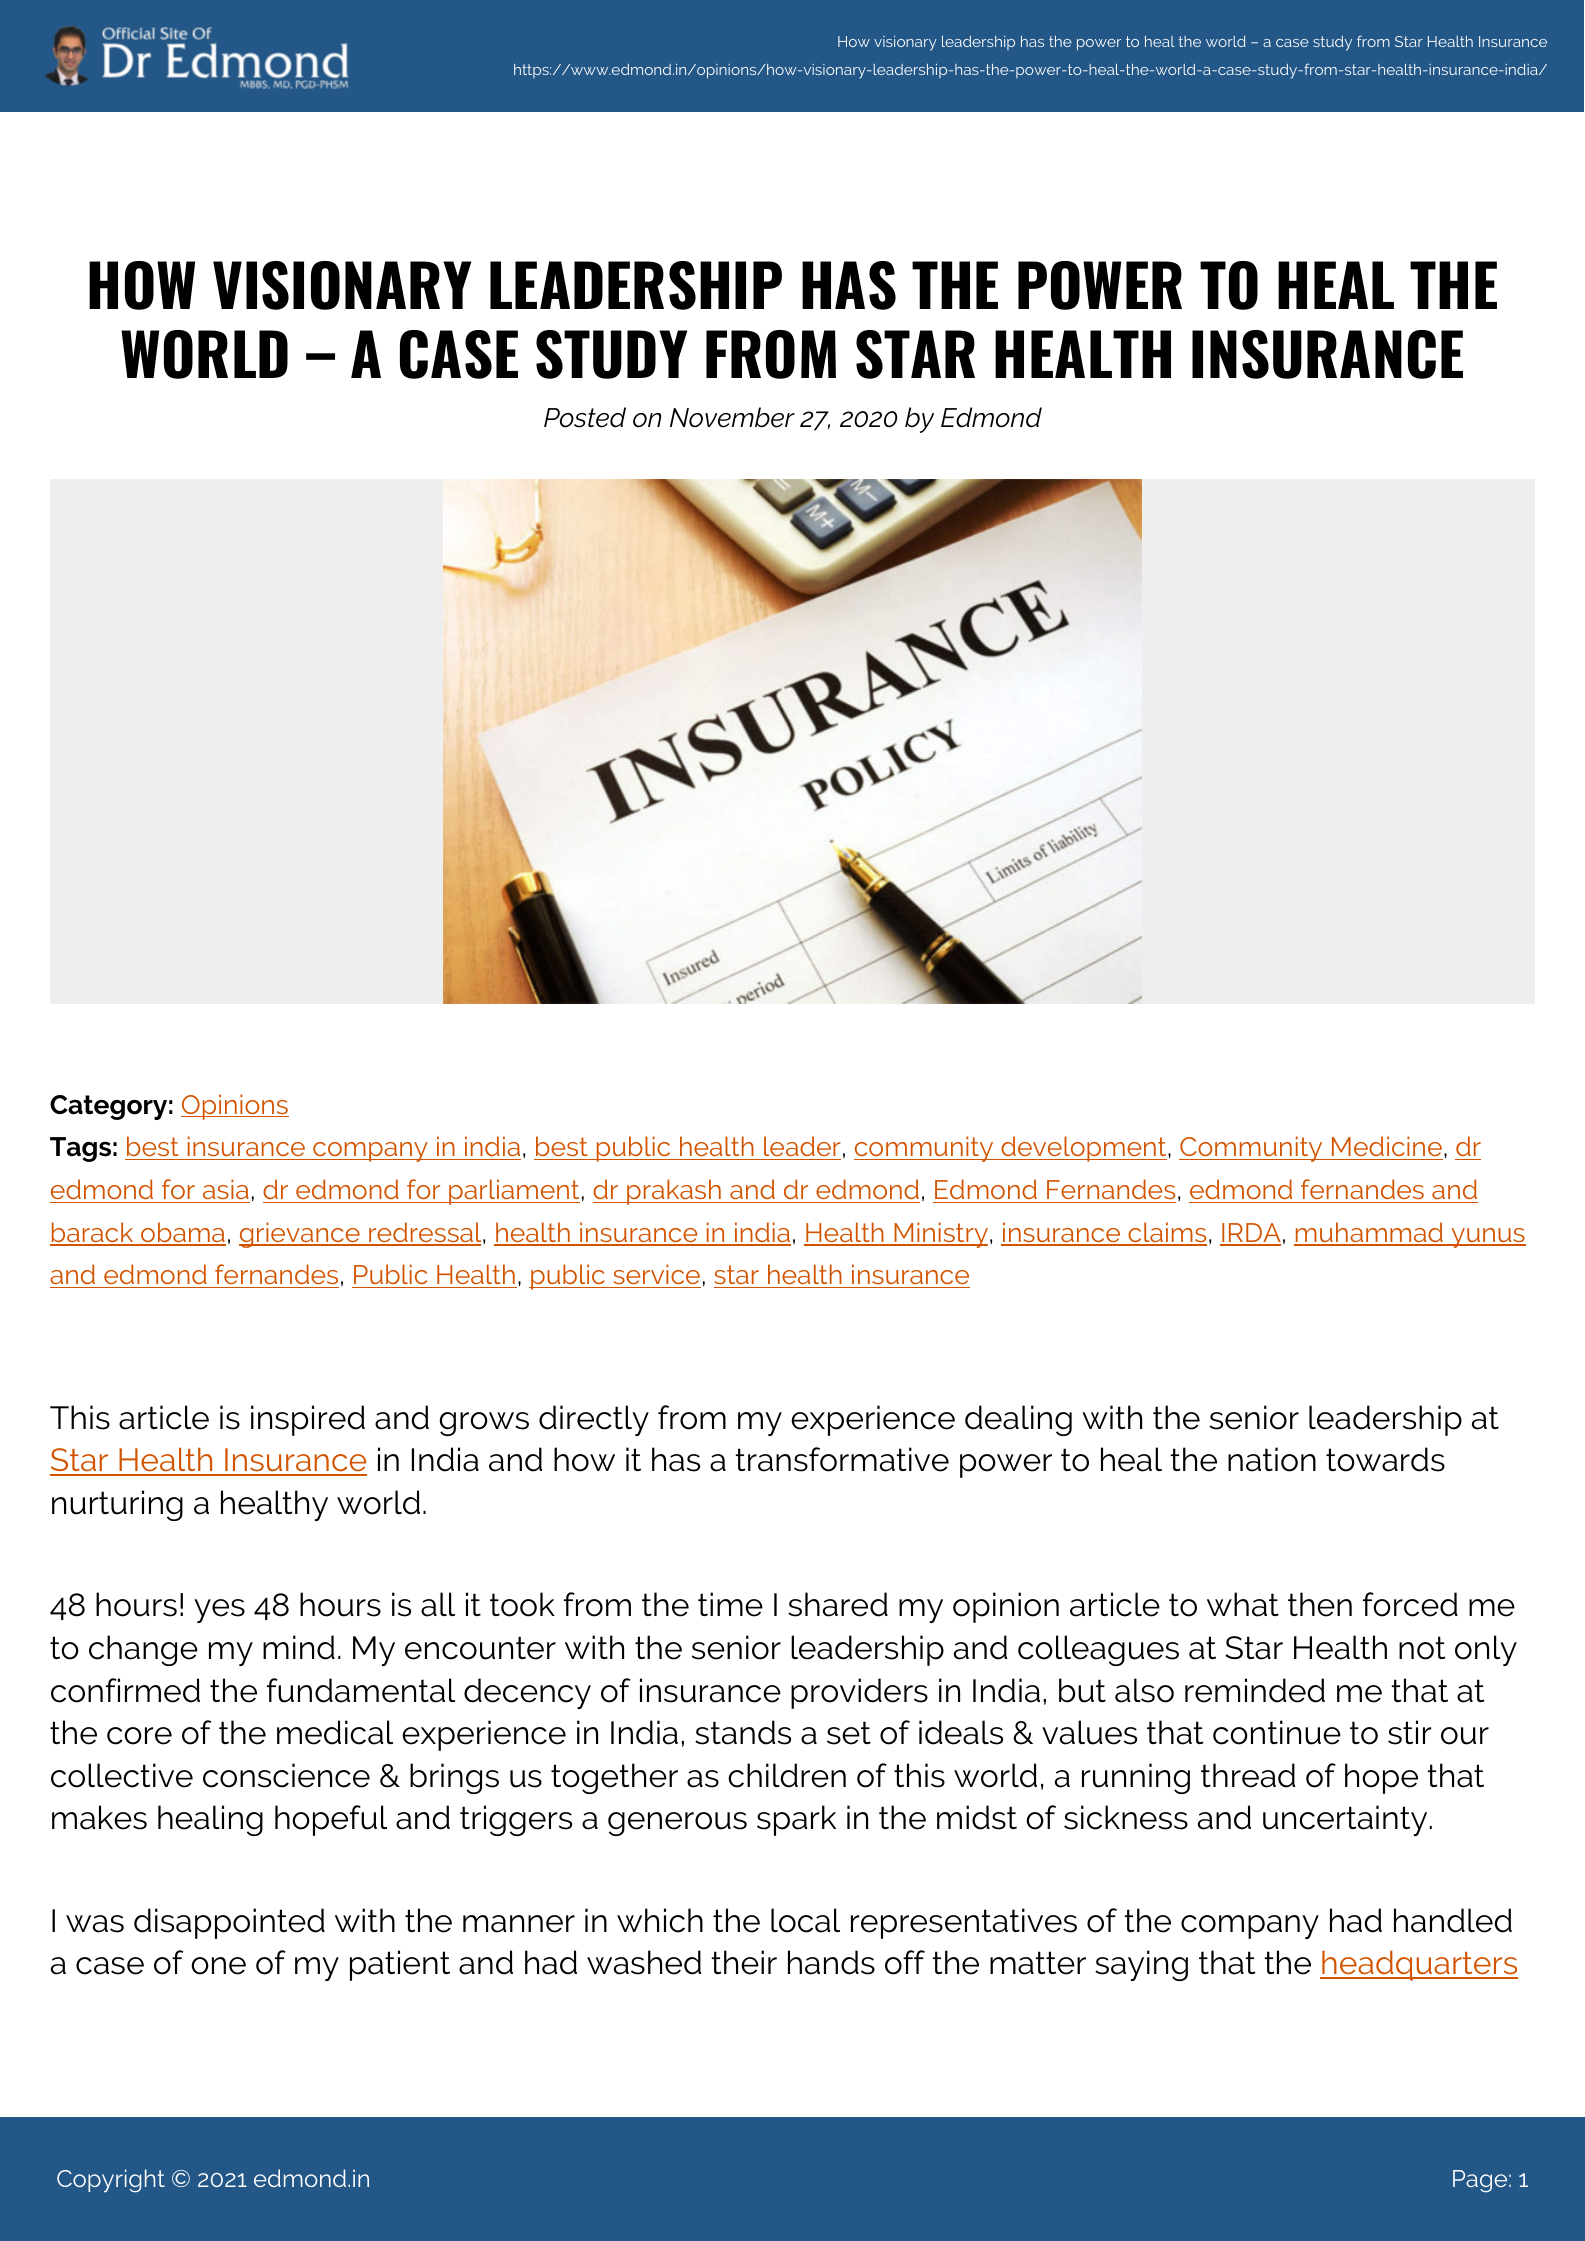 Image resolution: width=1585 pixels, height=2241 pixels. I want to click on prakash, so click(674, 1192).
